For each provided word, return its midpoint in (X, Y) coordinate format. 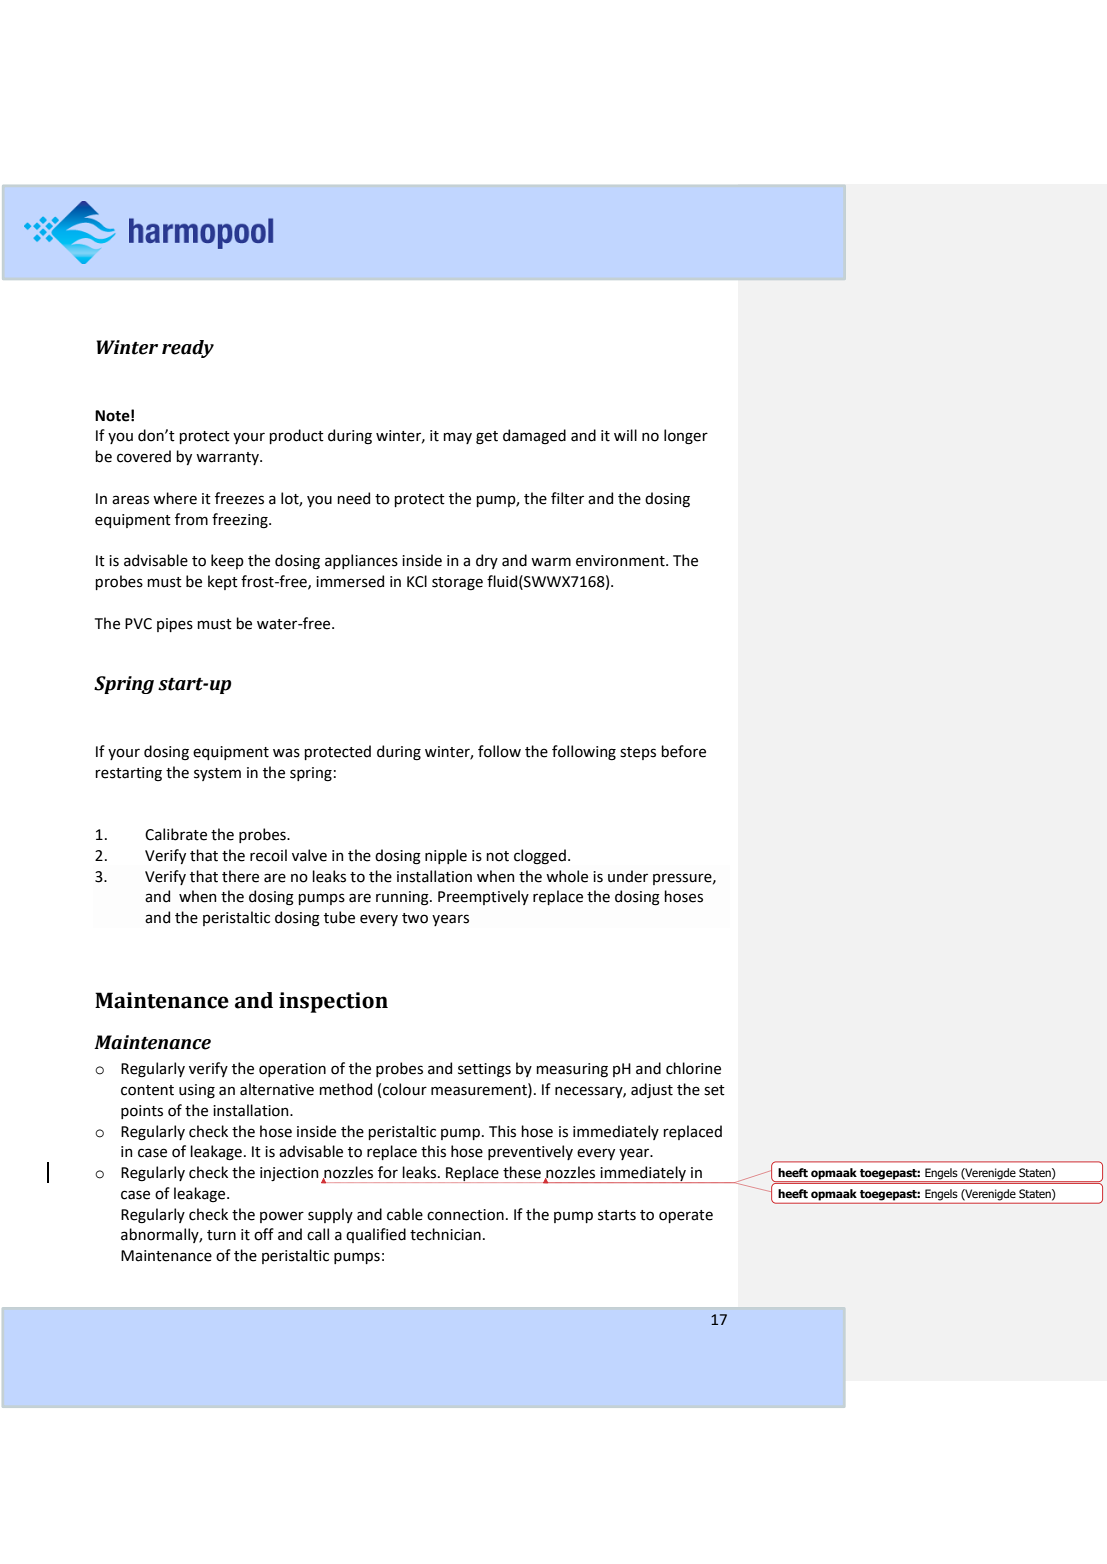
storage (457, 583)
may (457, 438)
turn (221, 1235)
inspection (333, 1002)
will (625, 435)
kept (223, 582)
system (217, 774)
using (197, 1091)
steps (638, 753)
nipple (446, 856)
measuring (572, 1070)
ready (188, 349)
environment (621, 561)
